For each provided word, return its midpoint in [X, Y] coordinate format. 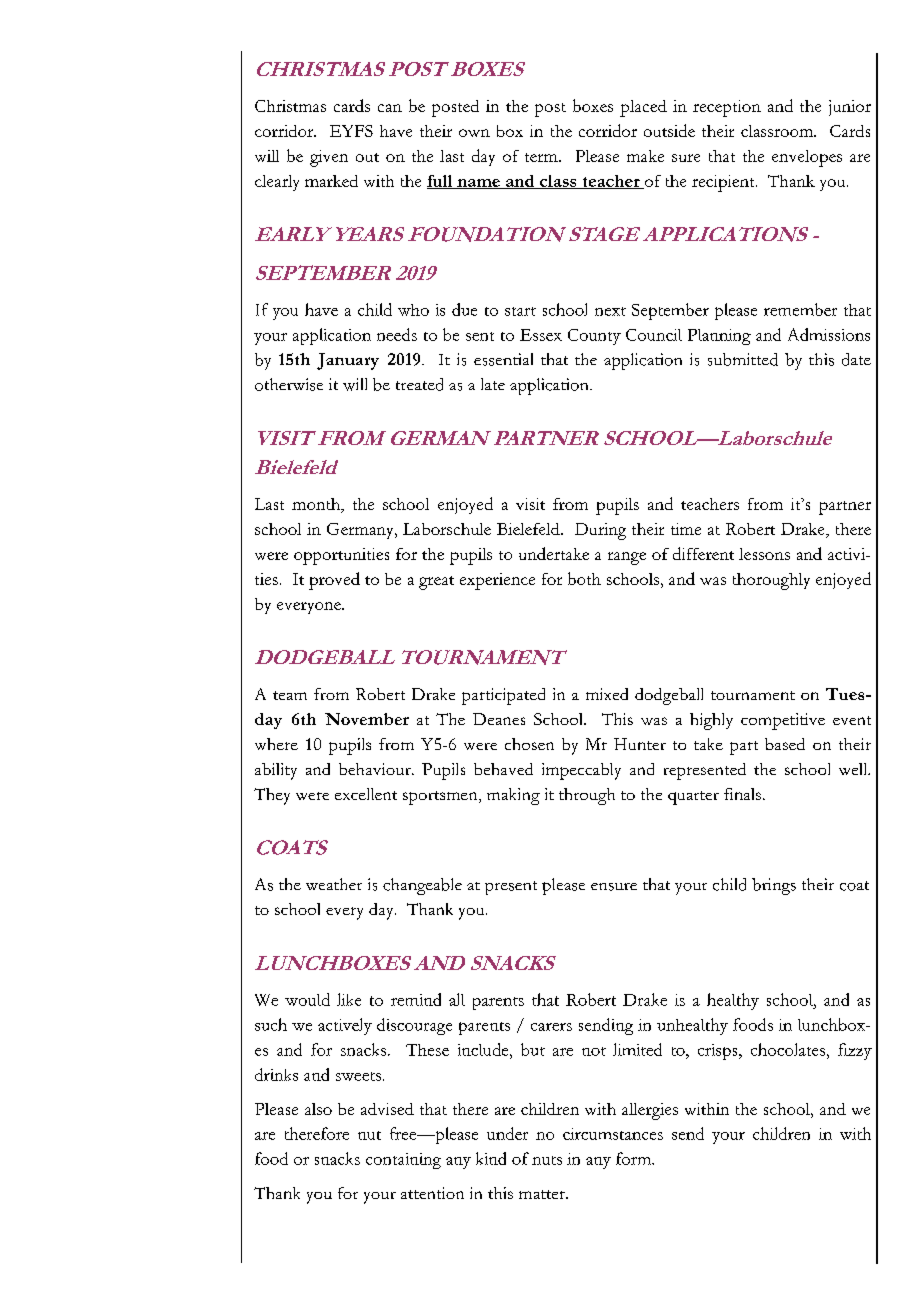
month [317, 505]
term [542, 157]
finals [744, 794]
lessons [764, 554]
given [329, 158]
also [318, 1109]
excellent [366, 794]
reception [727, 108]
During [600, 531]
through [587, 796]
